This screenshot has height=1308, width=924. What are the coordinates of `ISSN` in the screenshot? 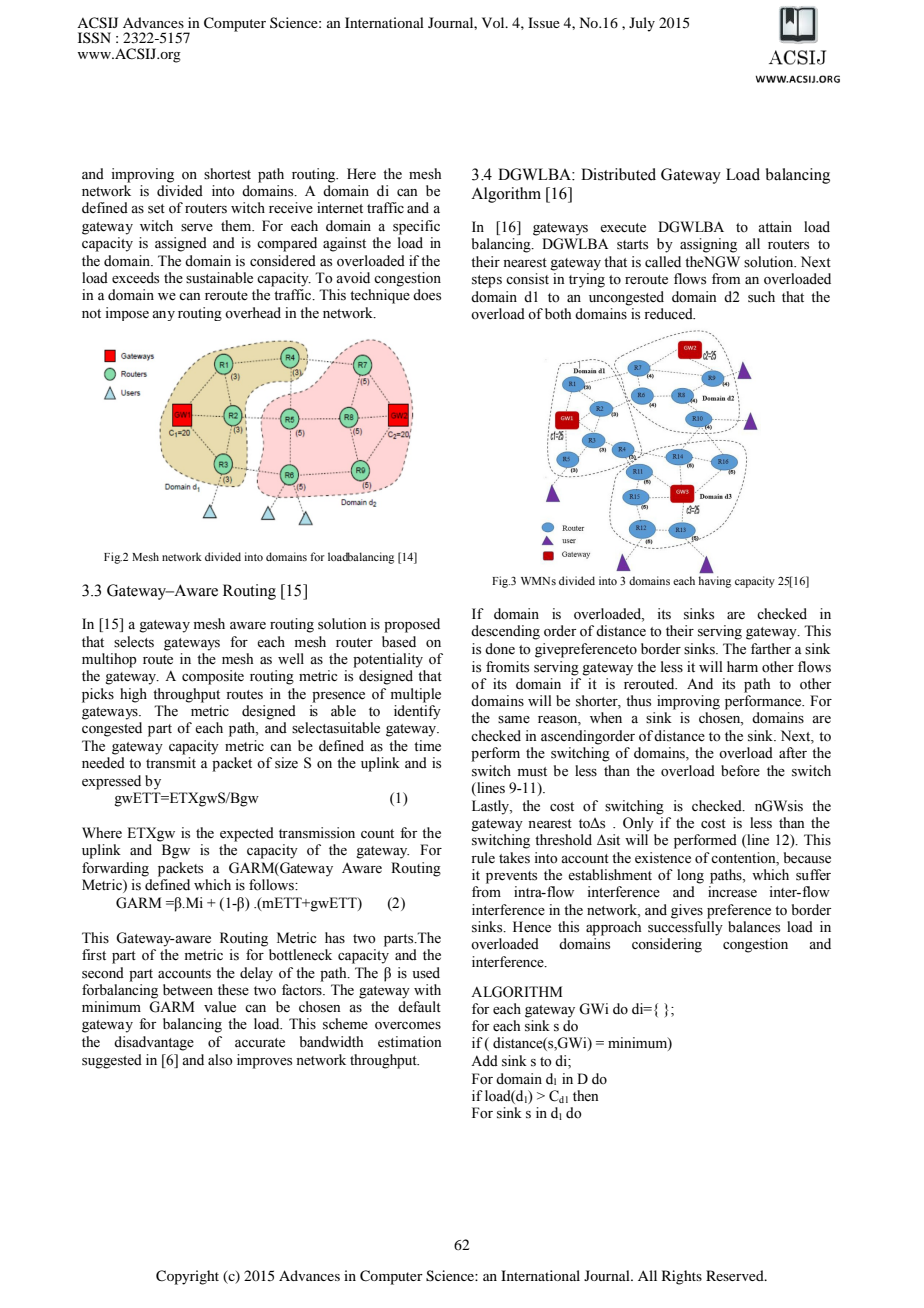 It's located at (94, 38).
